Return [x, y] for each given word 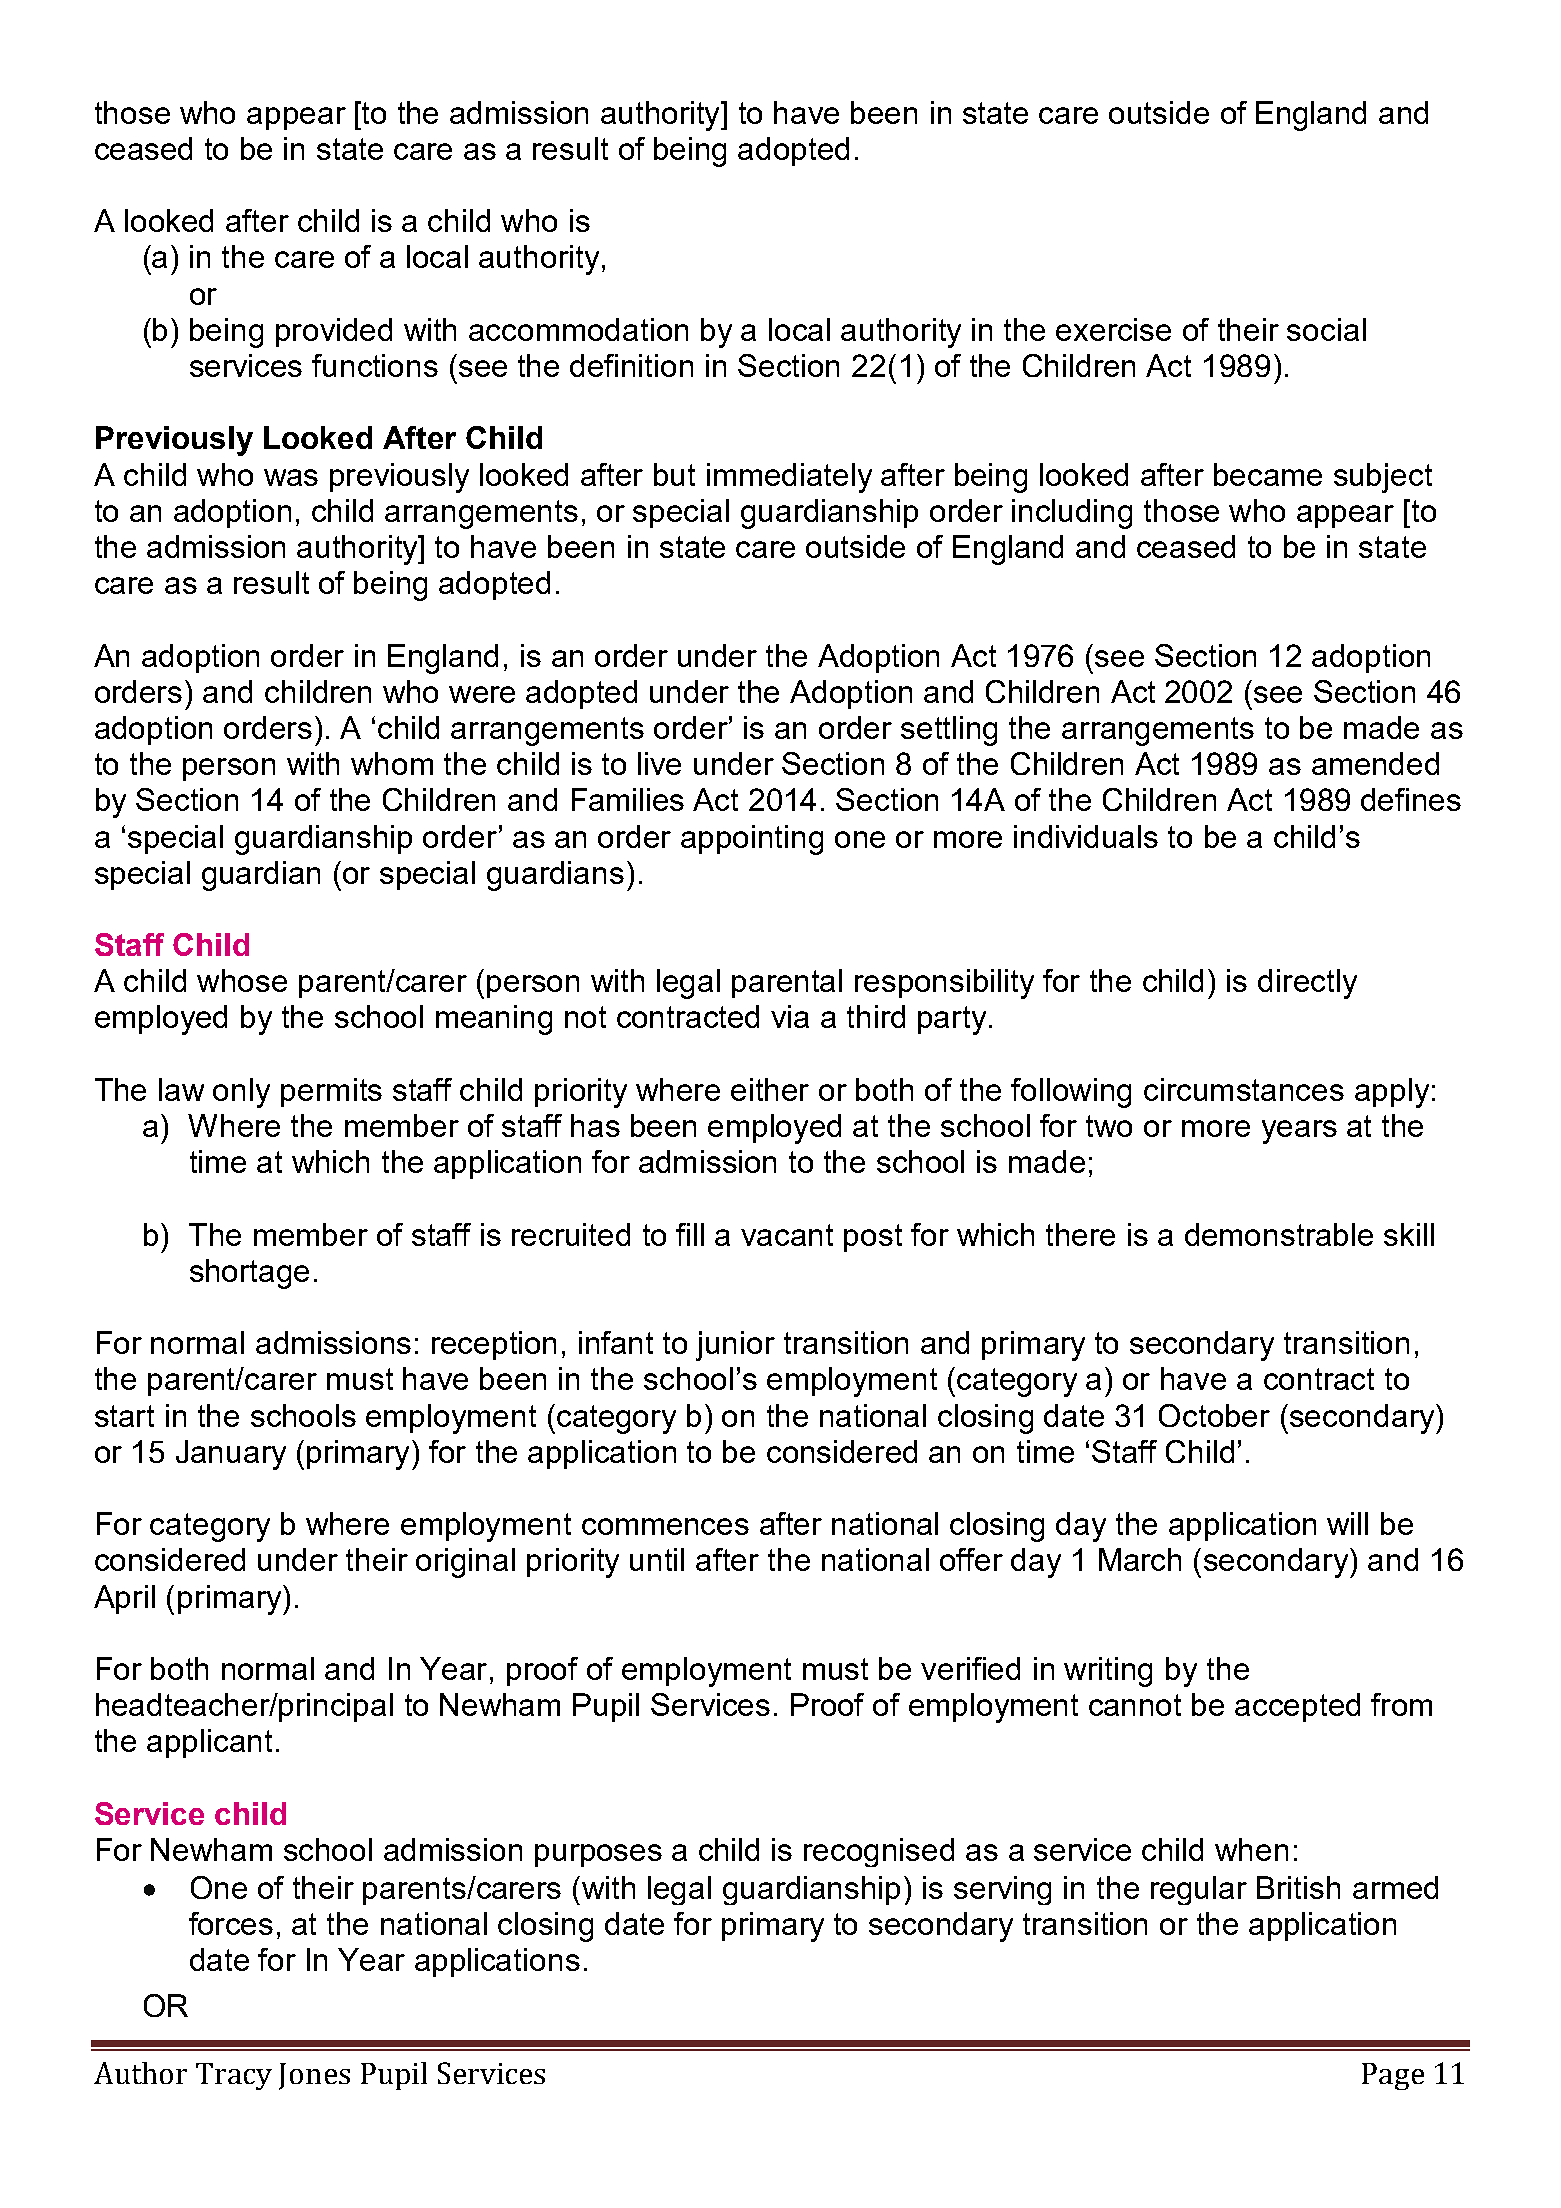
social [1326, 329]
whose [242, 980]
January [231, 1455]
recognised [879, 1852]
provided [334, 332]
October [1214, 1415]
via [790, 1016]
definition [631, 365]
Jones [314, 2076]
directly [1307, 984]
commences [665, 1526]
